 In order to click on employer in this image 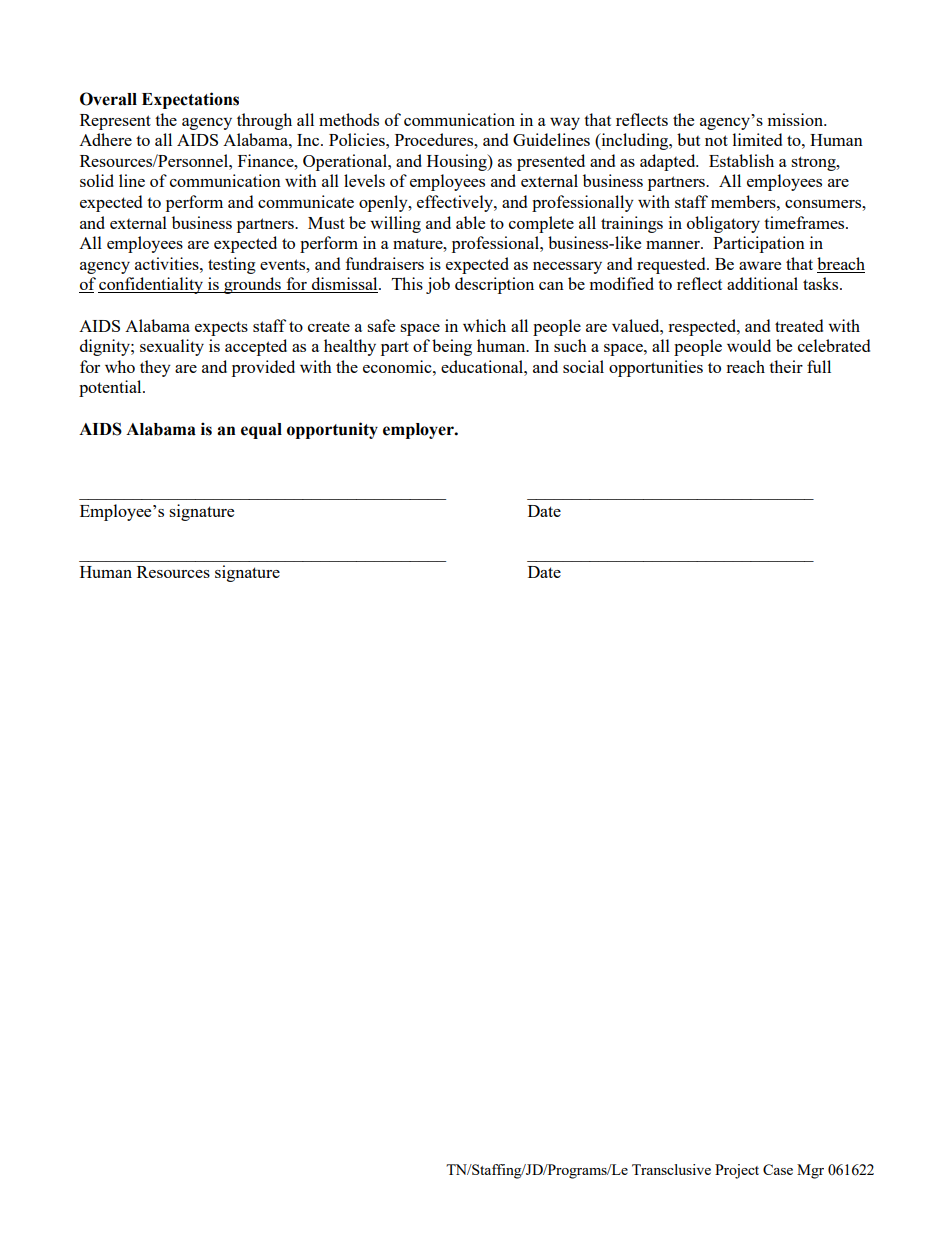, I will do `click(419, 431)`.
